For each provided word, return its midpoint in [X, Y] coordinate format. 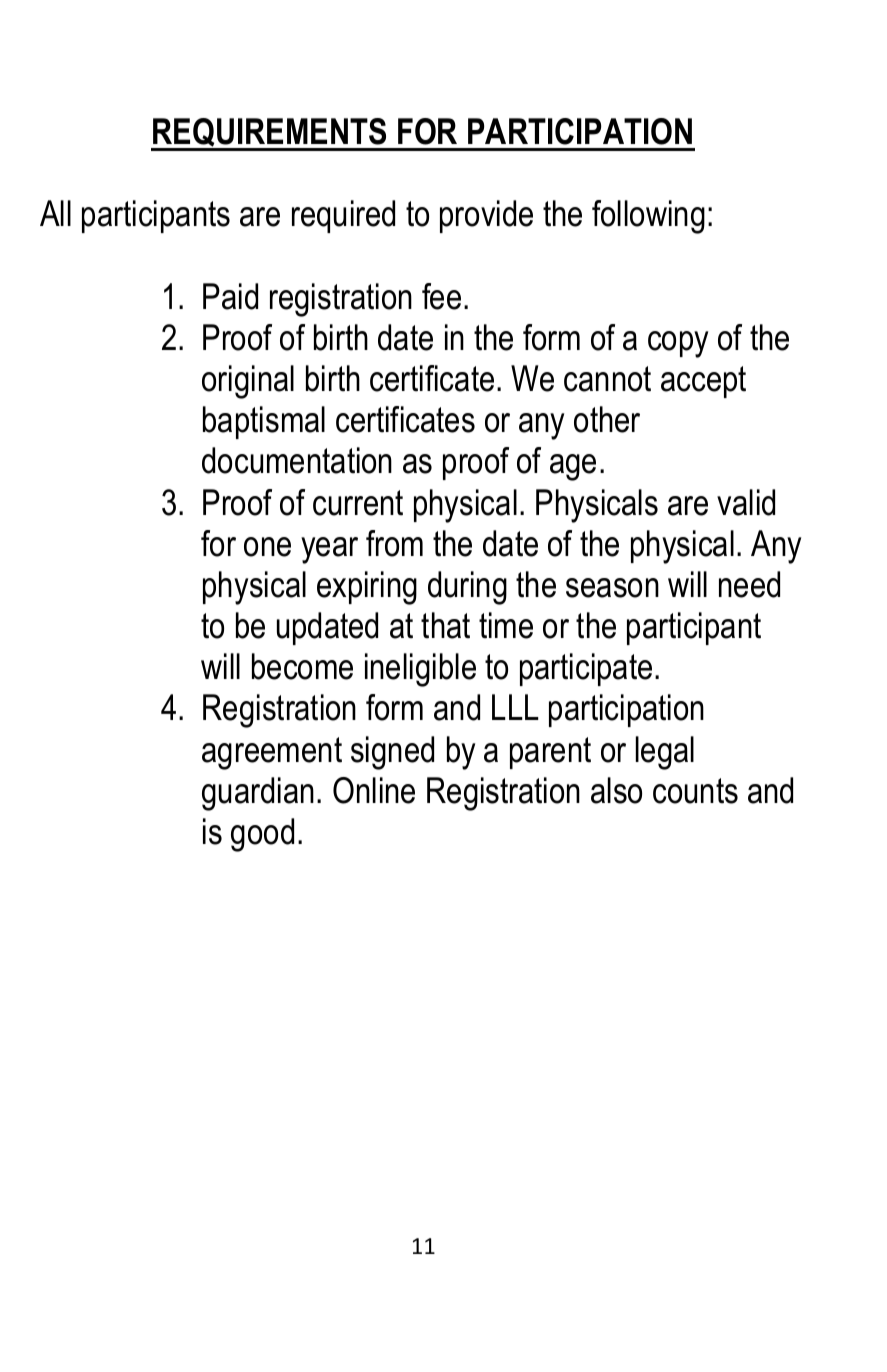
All [55, 213]
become [302, 666]
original [248, 382]
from [394, 543]
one [267, 547]
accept [703, 382]
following [648, 217]
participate [586, 669]
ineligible [420, 670]
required [343, 216]
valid [746, 502]
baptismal [264, 422]
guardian [258, 794]
